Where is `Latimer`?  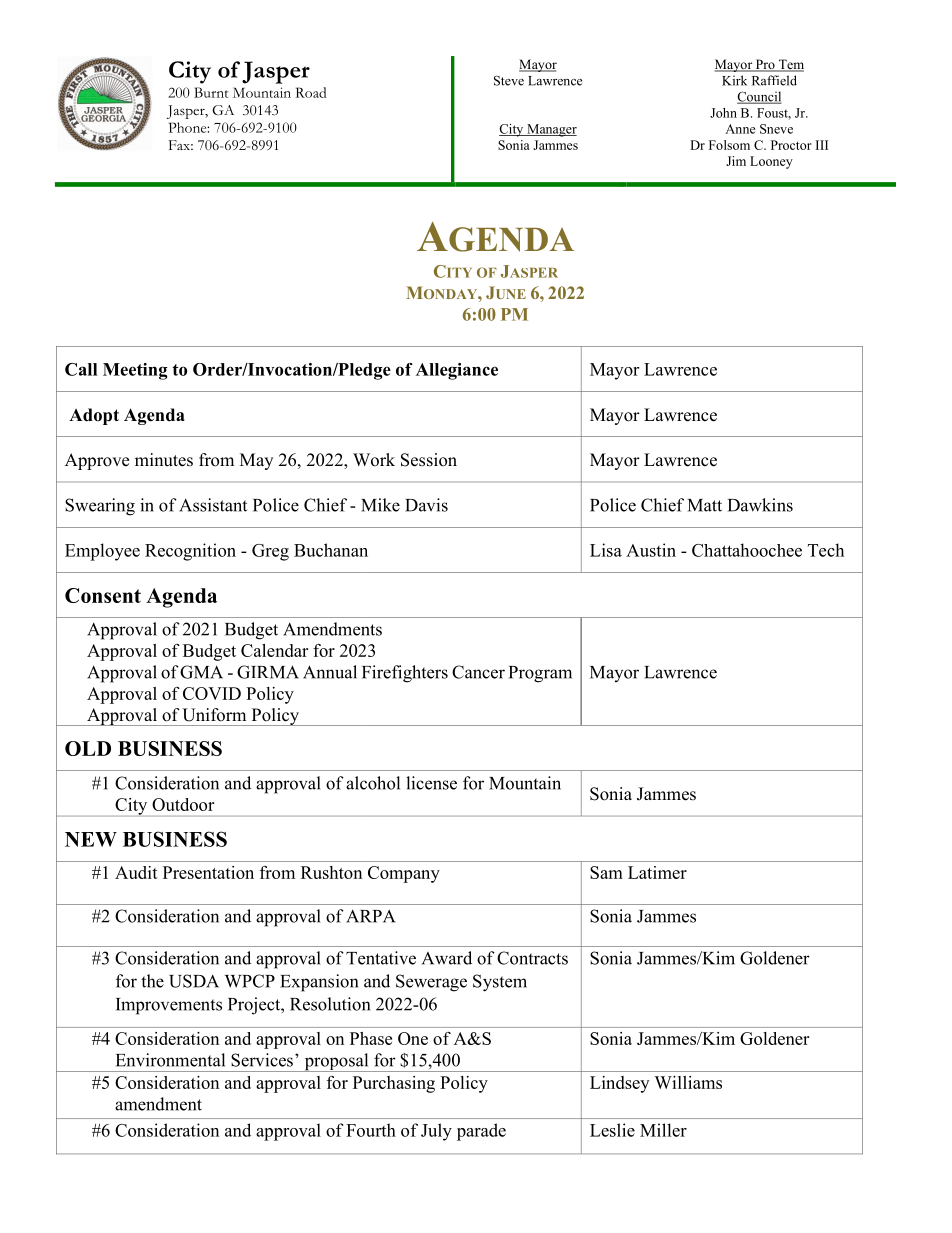
Latimer is located at coordinates (657, 872).
